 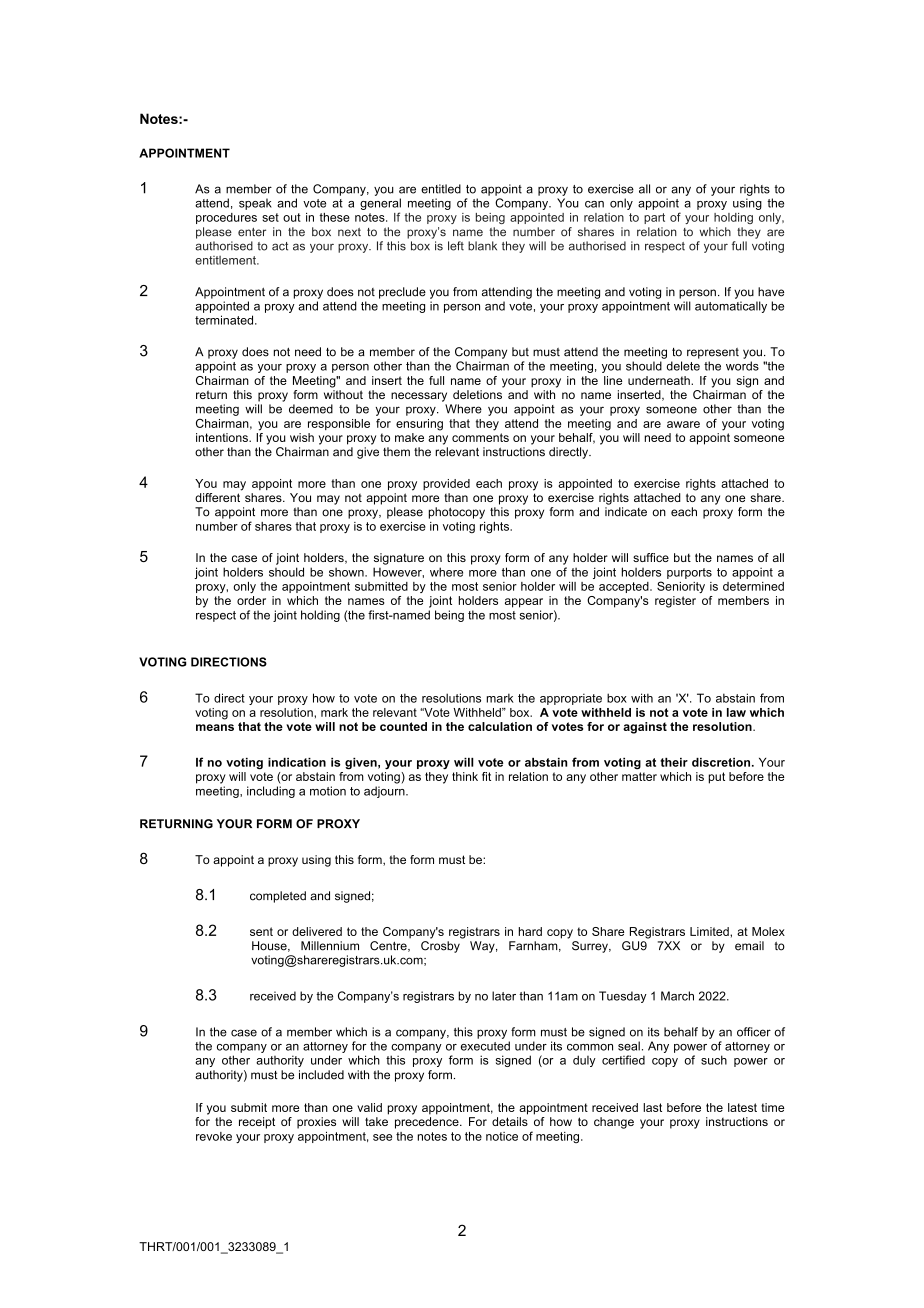 What do you see at coordinates (500, 726) in the screenshot?
I see `calculation` at bounding box center [500, 726].
